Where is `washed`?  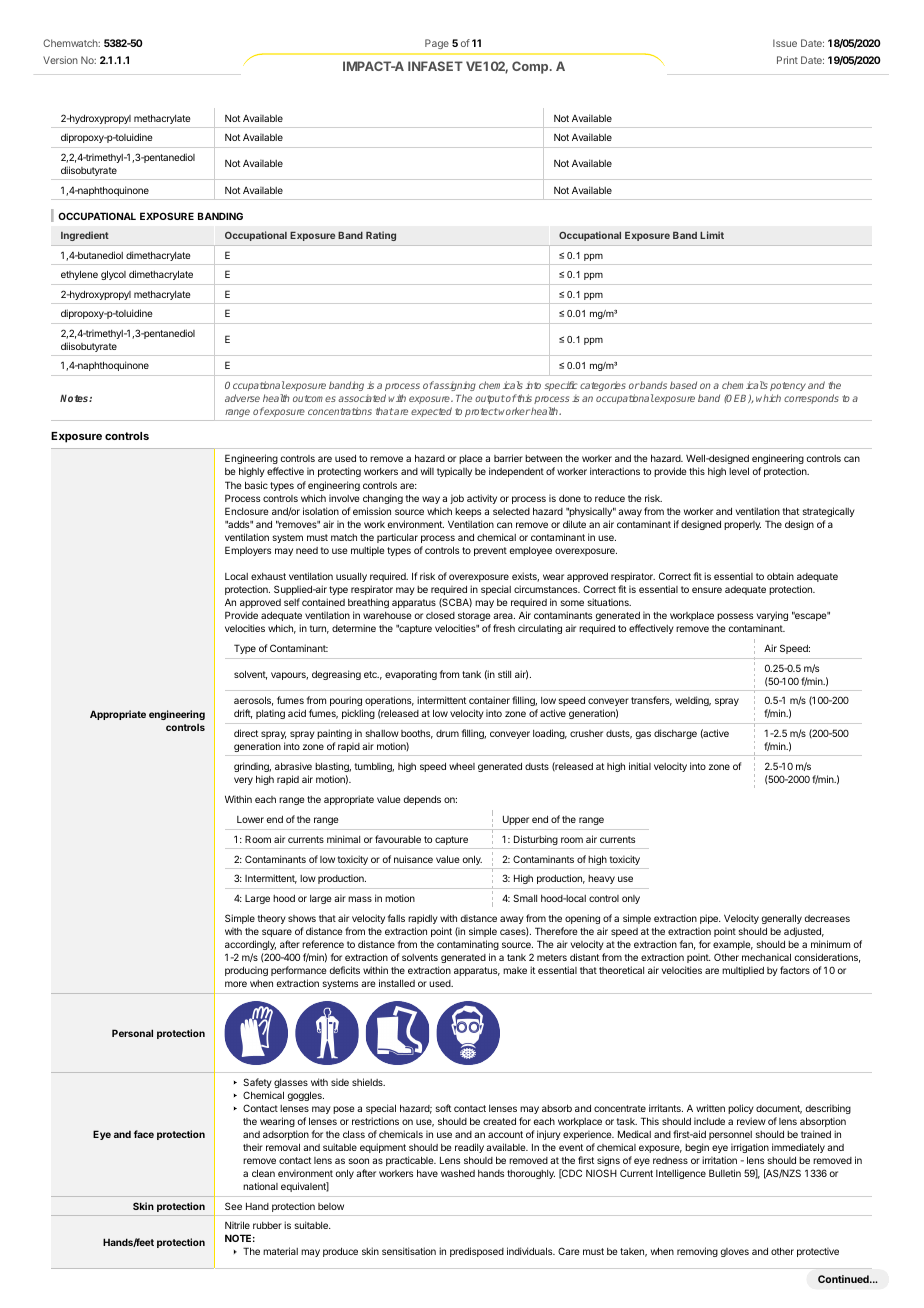 washed is located at coordinates (458, 1173).
